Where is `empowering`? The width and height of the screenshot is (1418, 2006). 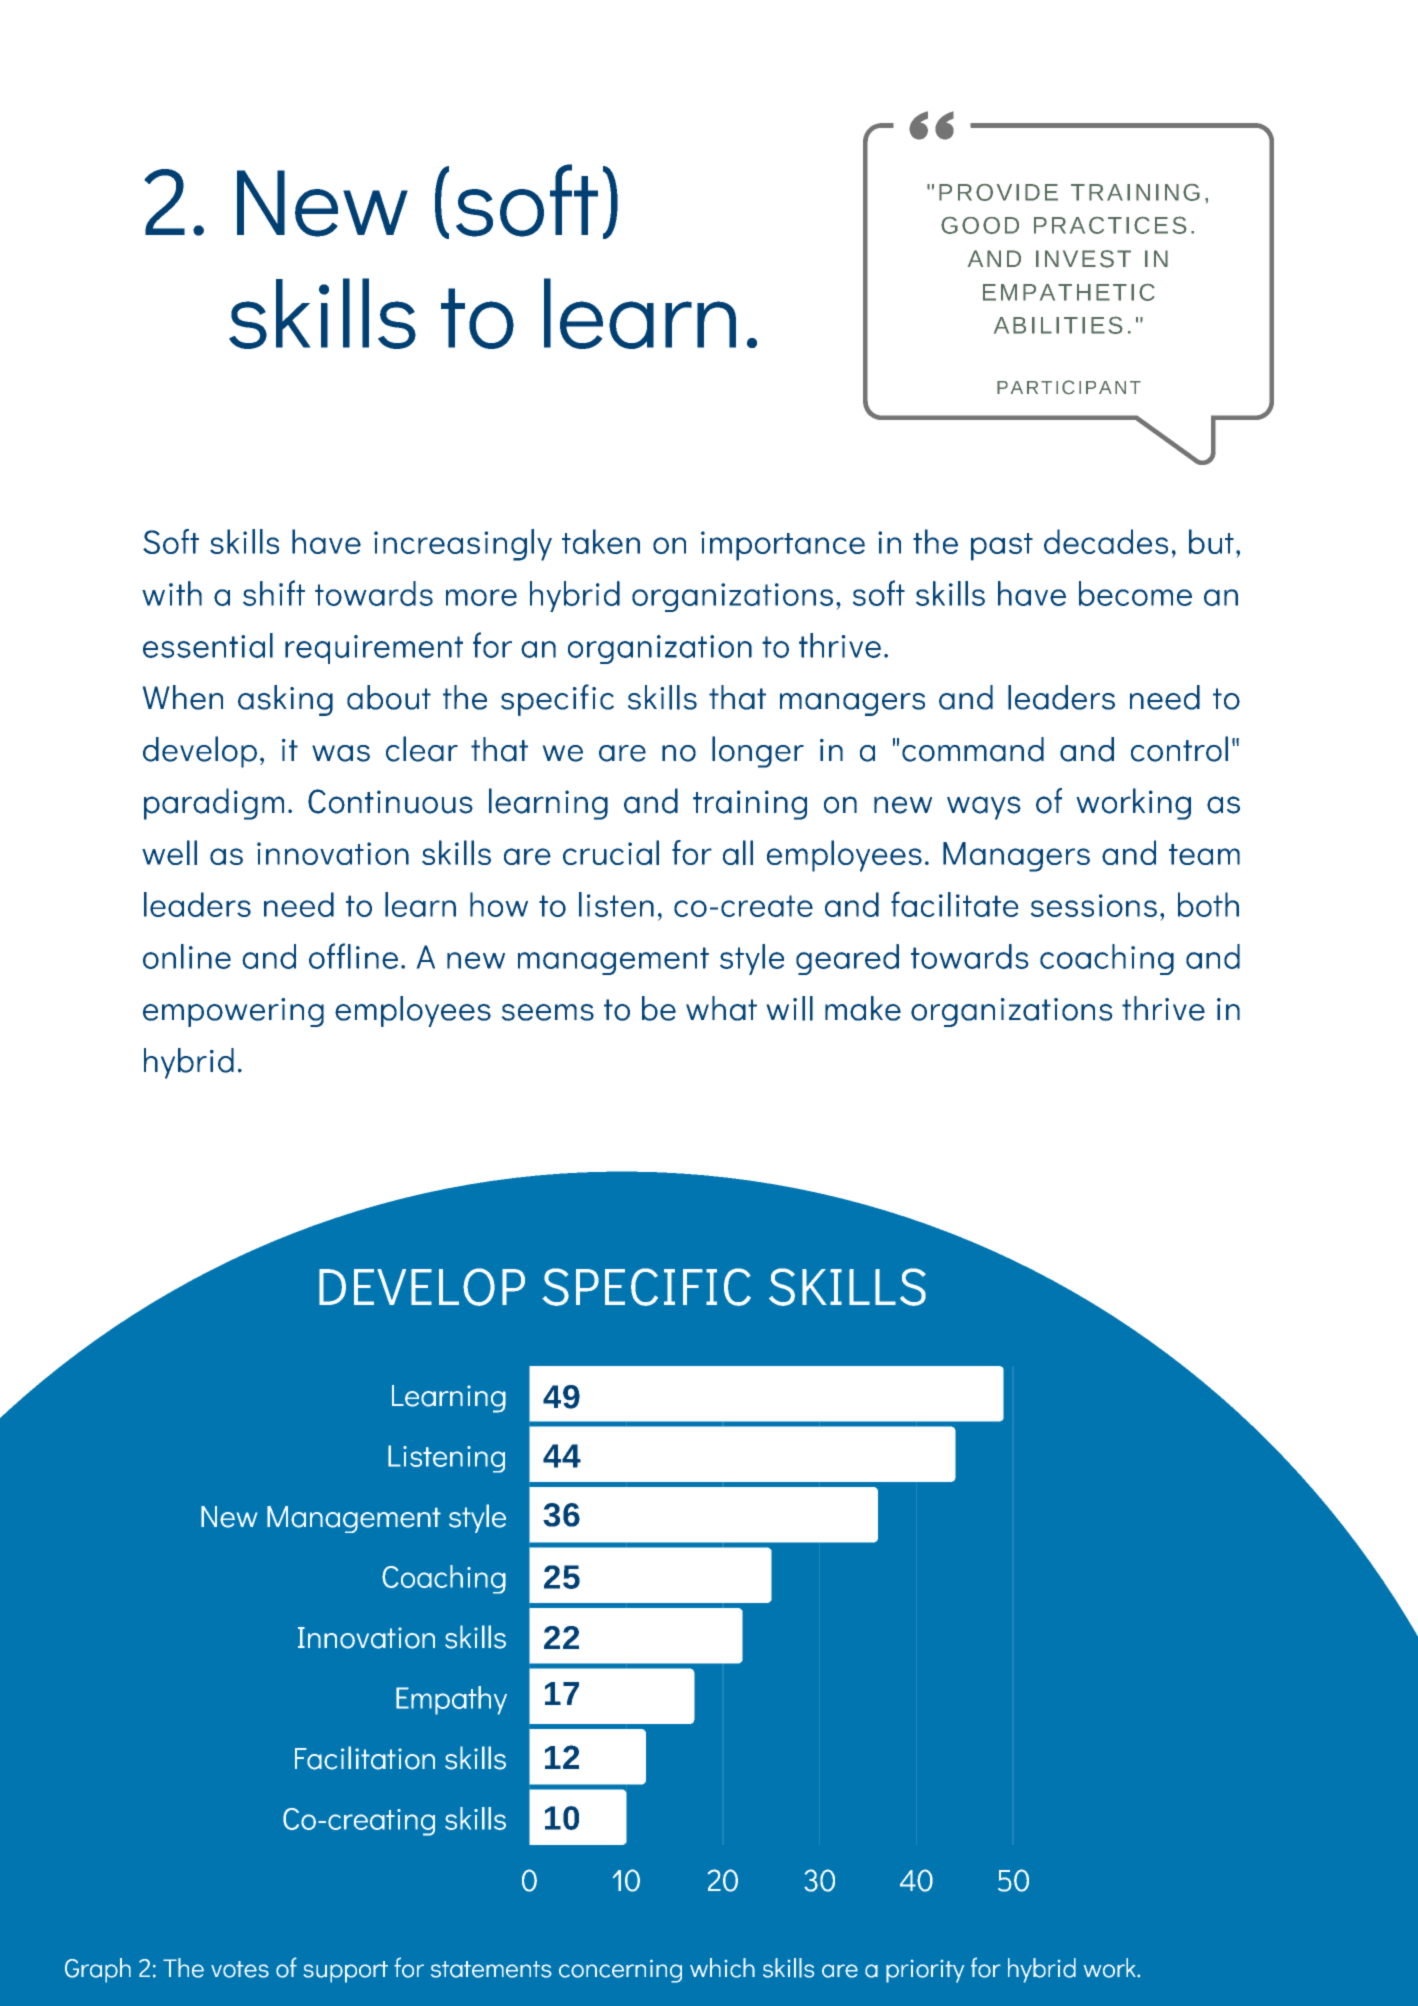
empowering is located at coordinates (233, 1012).
